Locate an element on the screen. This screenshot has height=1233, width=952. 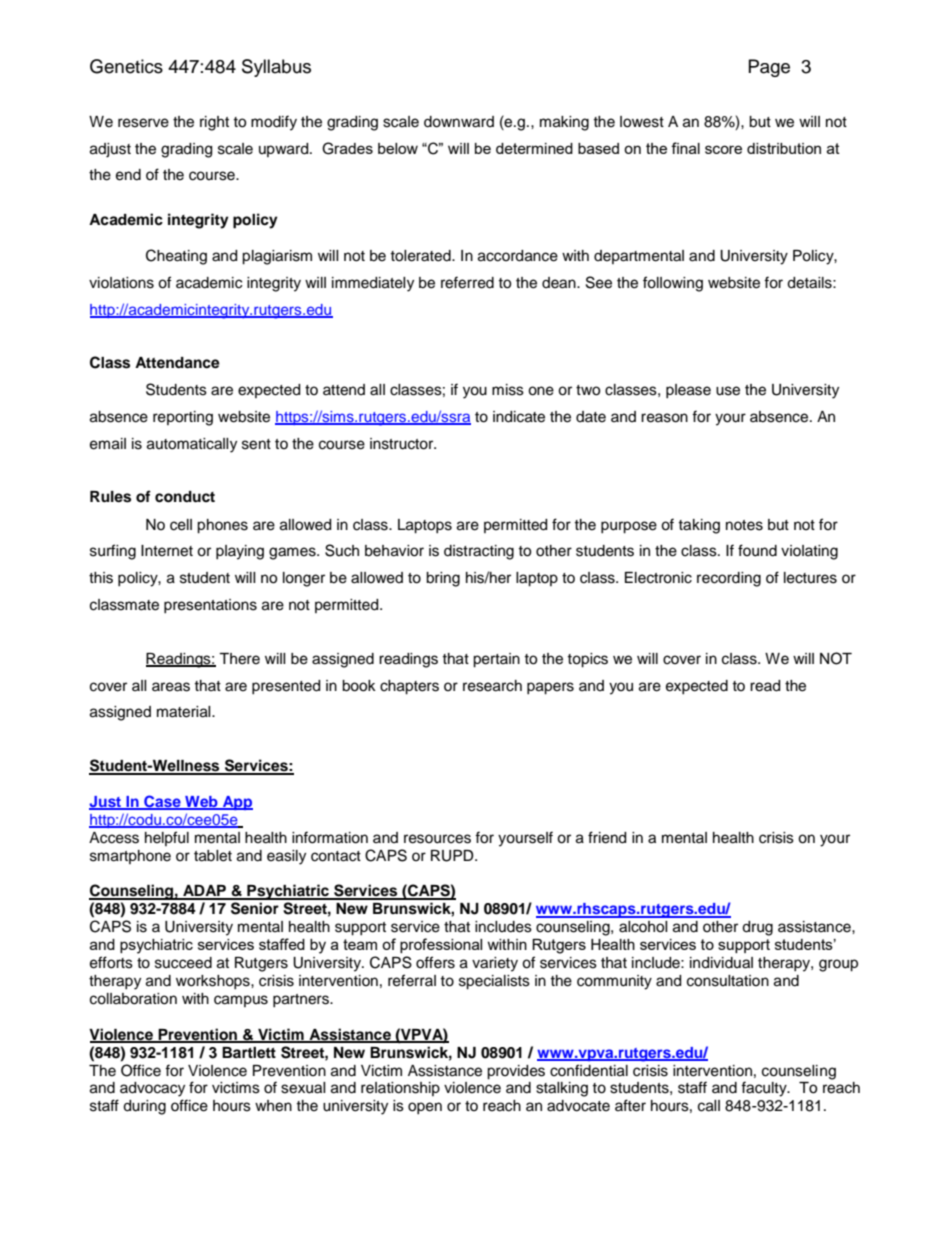
Page is located at coordinates (769, 68).
